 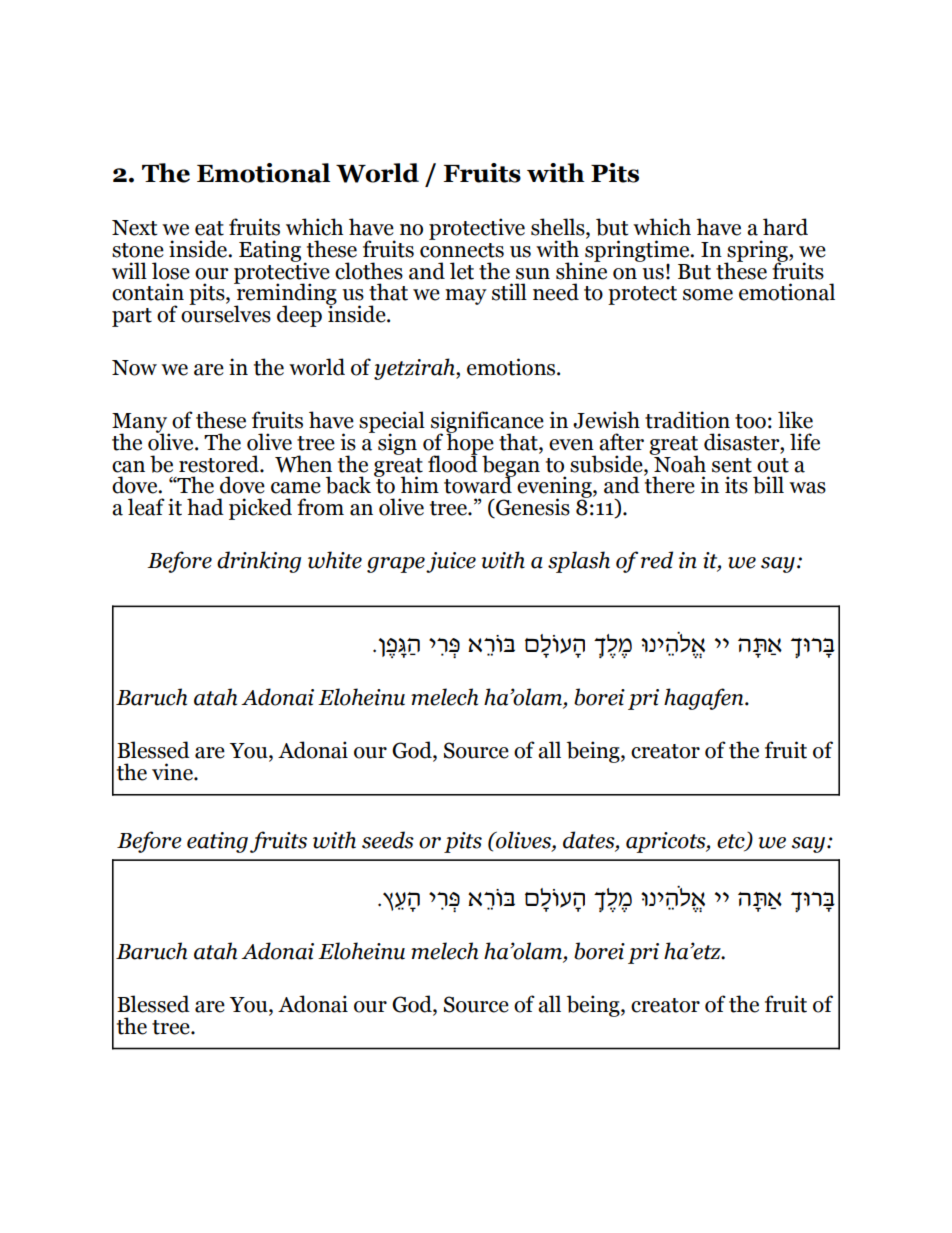 What do you see at coordinates (171, 271) in the screenshot?
I see `lose` at bounding box center [171, 271].
